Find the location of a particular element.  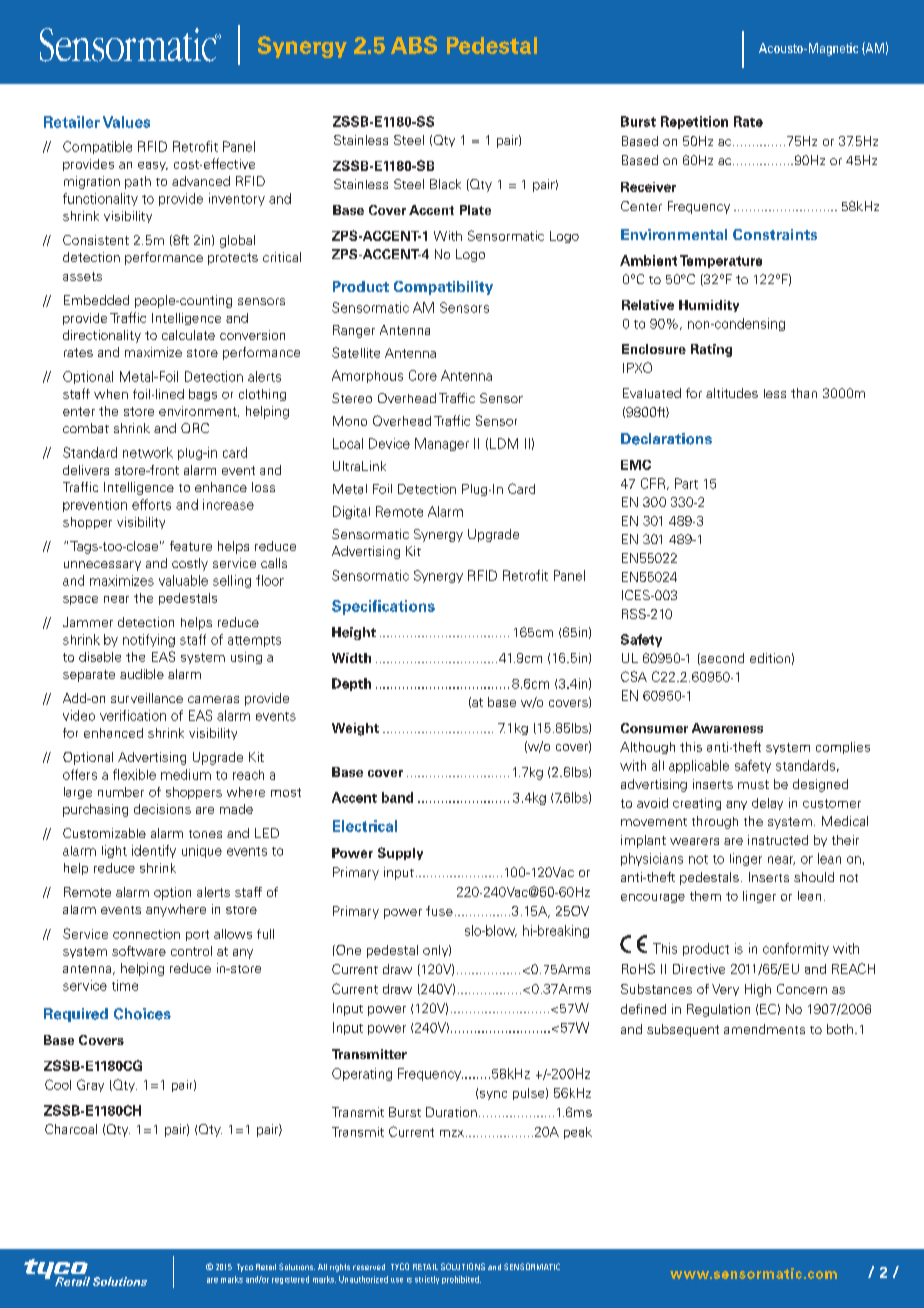

conformity is located at coordinates (796, 949).
